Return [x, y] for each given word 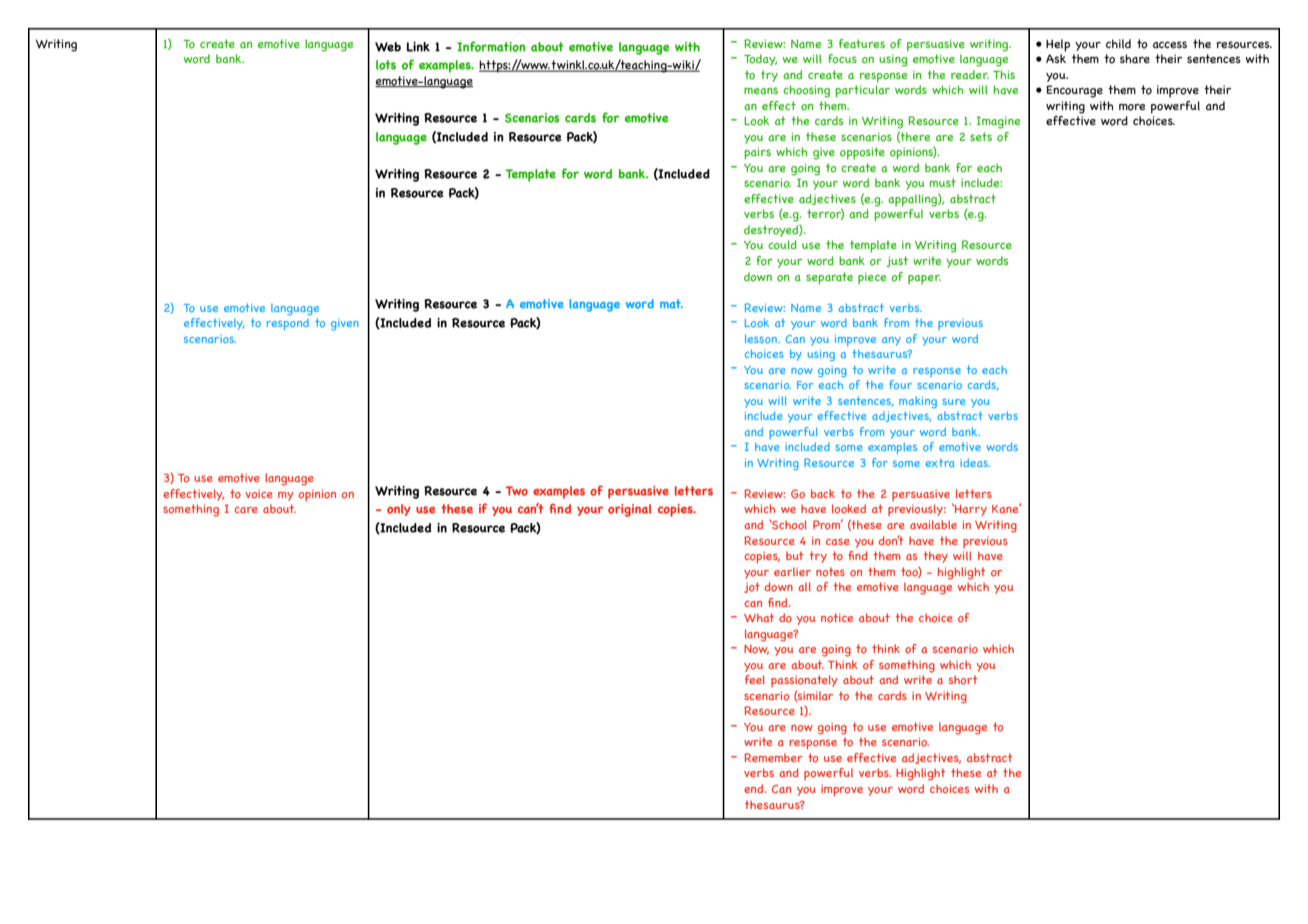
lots [386, 65]
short [963, 680]
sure [953, 402]
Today [760, 60]
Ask [1056, 58]
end [755, 788]
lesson [762, 339]
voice [259, 494]
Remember [773, 757]
